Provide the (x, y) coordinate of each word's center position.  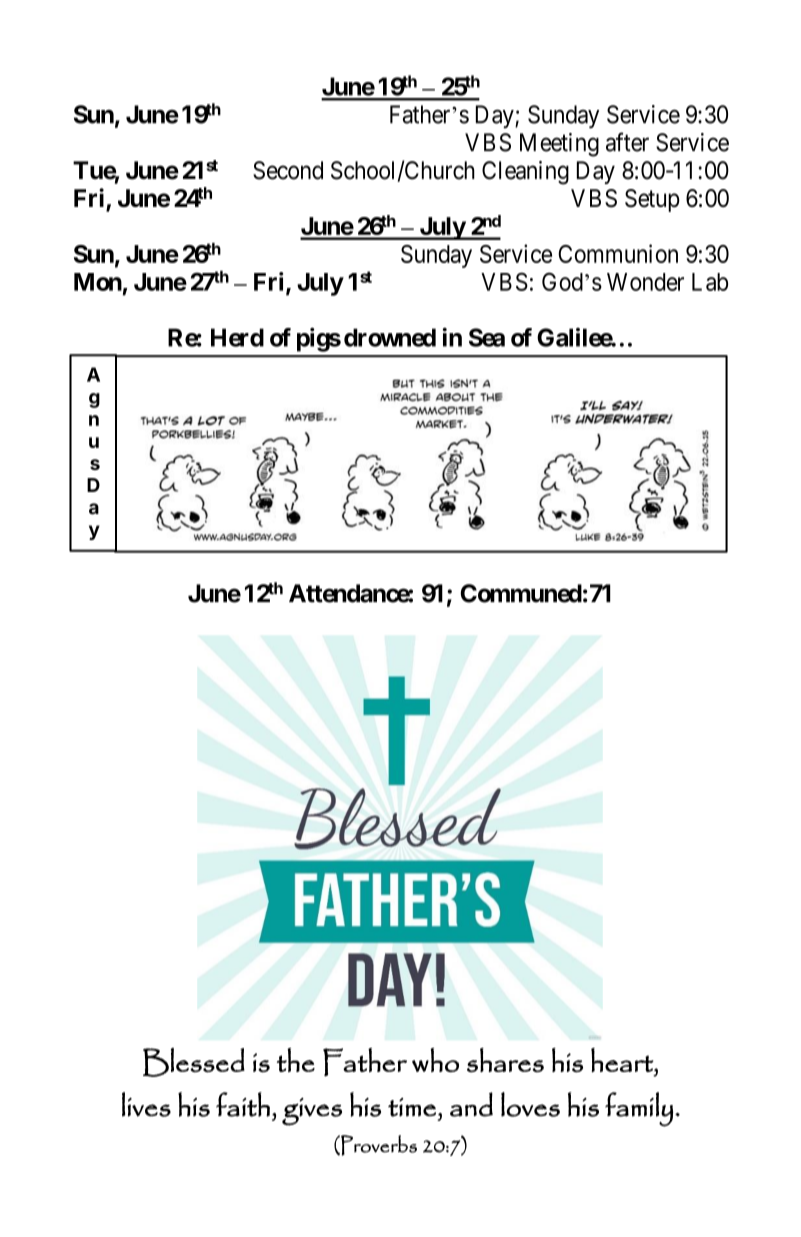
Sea (487, 337)
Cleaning (525, 173)
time (412, 1107)
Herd (237, 337)
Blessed (194, 1062)
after (627, 142)
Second (288, 170)
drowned (390, 337)
